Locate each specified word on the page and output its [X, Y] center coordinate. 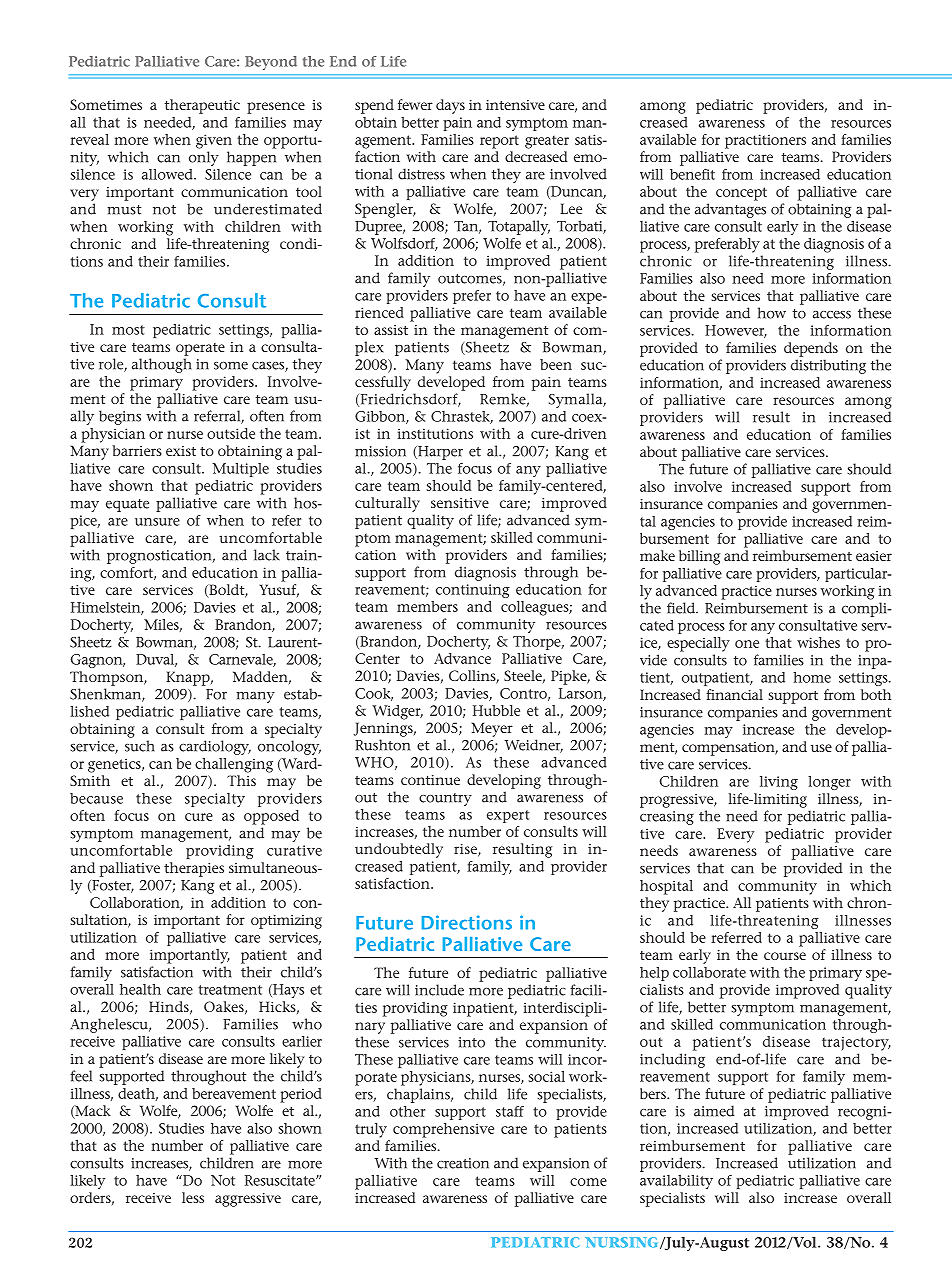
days [450, 106]
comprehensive [443, 1130]
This [241, 780]
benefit [692, 174]
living [779, 783]
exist [181, 451]
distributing [828, 366]
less [193, 1197]
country [445, 799]
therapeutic [202, 106]
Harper [439, 453]
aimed [714, 1111]
